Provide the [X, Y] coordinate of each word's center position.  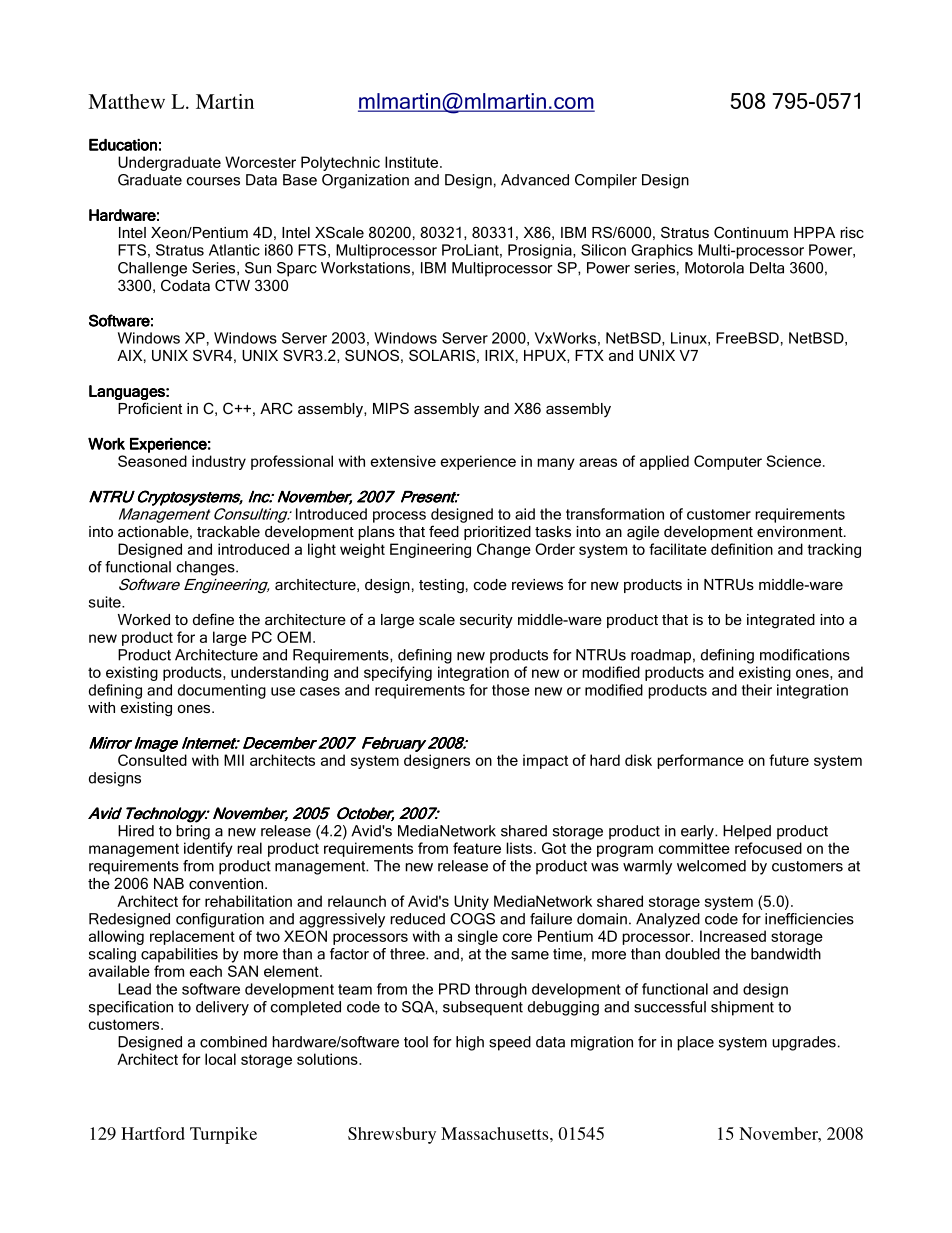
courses [213, 181]
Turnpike [223, 1135]
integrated [781, 621]
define [213, 619]
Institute [413, 162]
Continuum [751, 232]
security [486, 621]
